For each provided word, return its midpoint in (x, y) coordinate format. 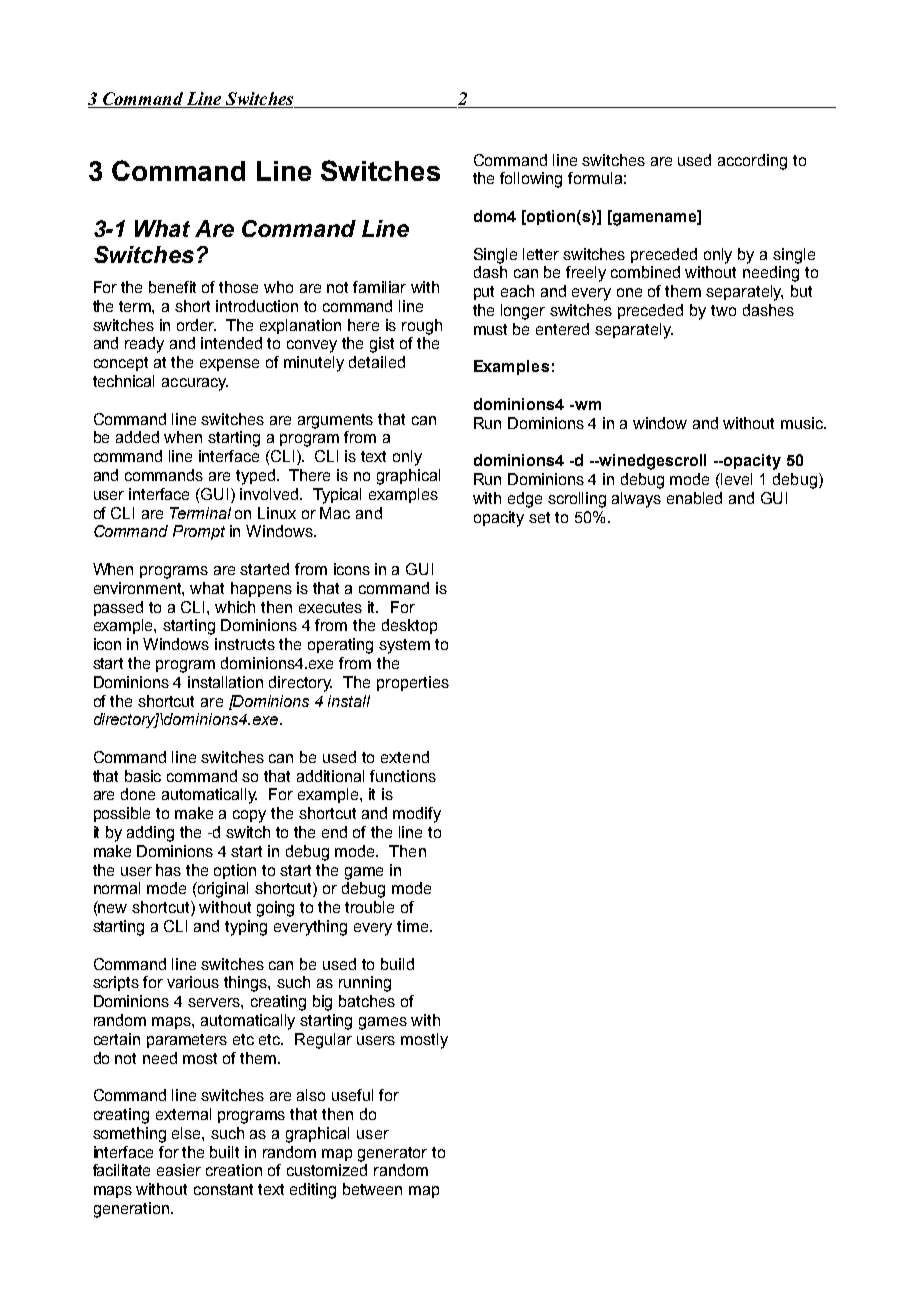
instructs (245, 644)
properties (413, 683)
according (752, 162)
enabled (694, 498)
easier (179, 1170)
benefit (172, 287)
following (531, 180)
